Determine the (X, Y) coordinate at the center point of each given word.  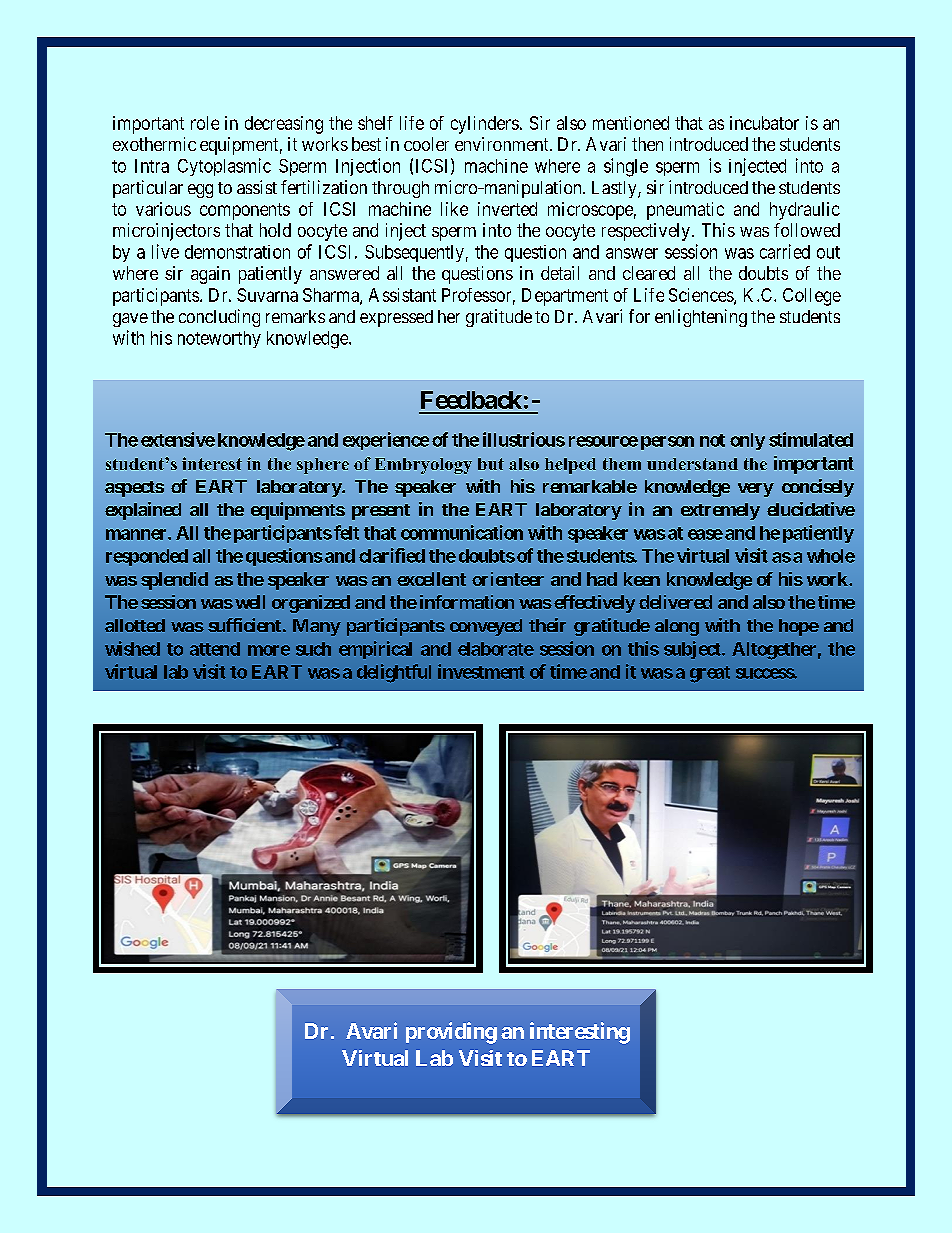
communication (462, 532)
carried (785, 251)
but (491, 464)
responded (147, 557)
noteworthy (219, 339)
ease (705, 534)
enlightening (701, 318)
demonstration (237, 252)
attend (215, 649)
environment (503, 144)
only (747, 441)
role (205, 123)
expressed (396, 318)
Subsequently (414, 253)
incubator (764, 123)
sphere (323, 466)
